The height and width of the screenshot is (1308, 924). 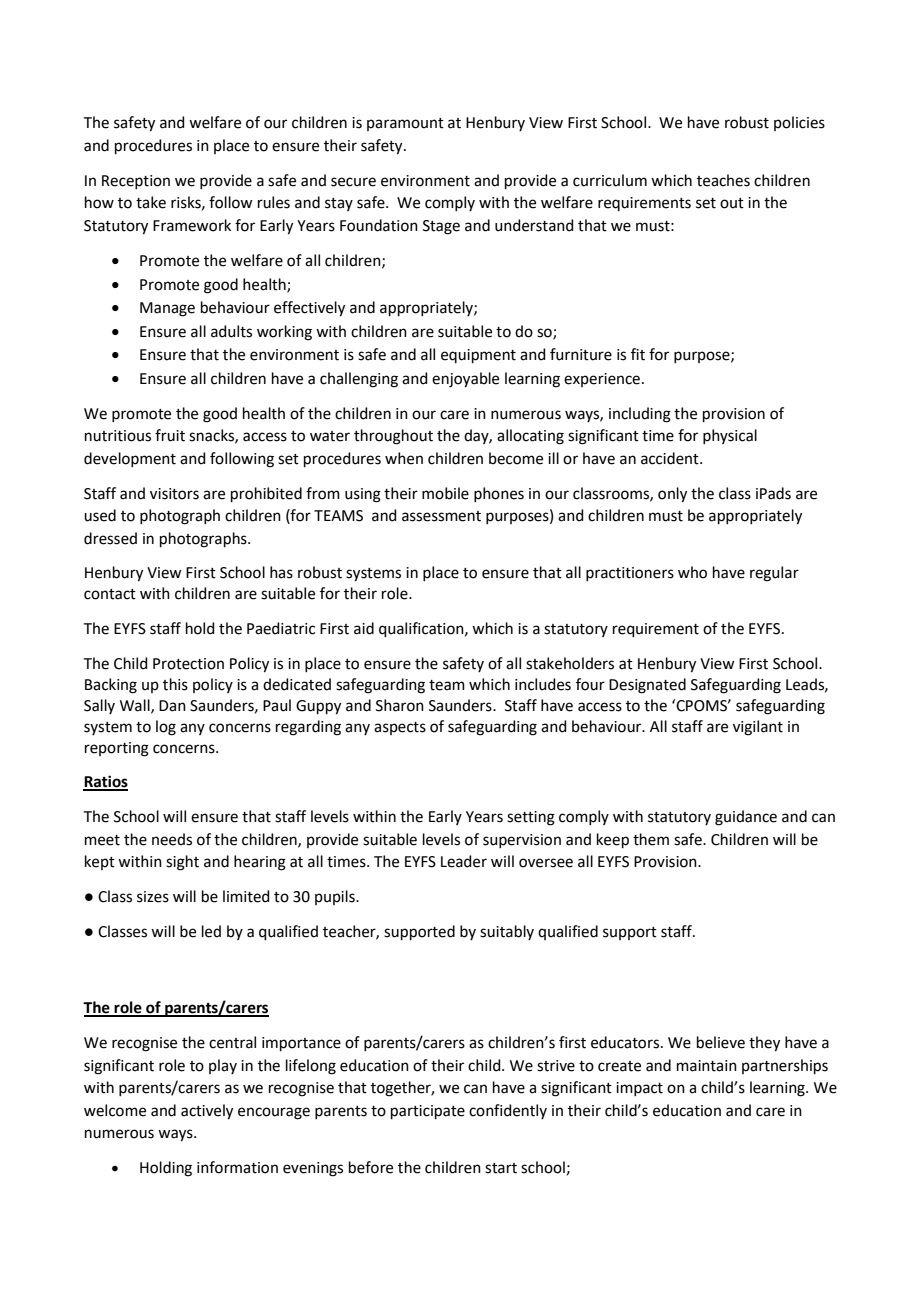 What do you see at coordinates (746, 818) in the screenshot?
I see `guidance` at bounding box center [746, 818].
